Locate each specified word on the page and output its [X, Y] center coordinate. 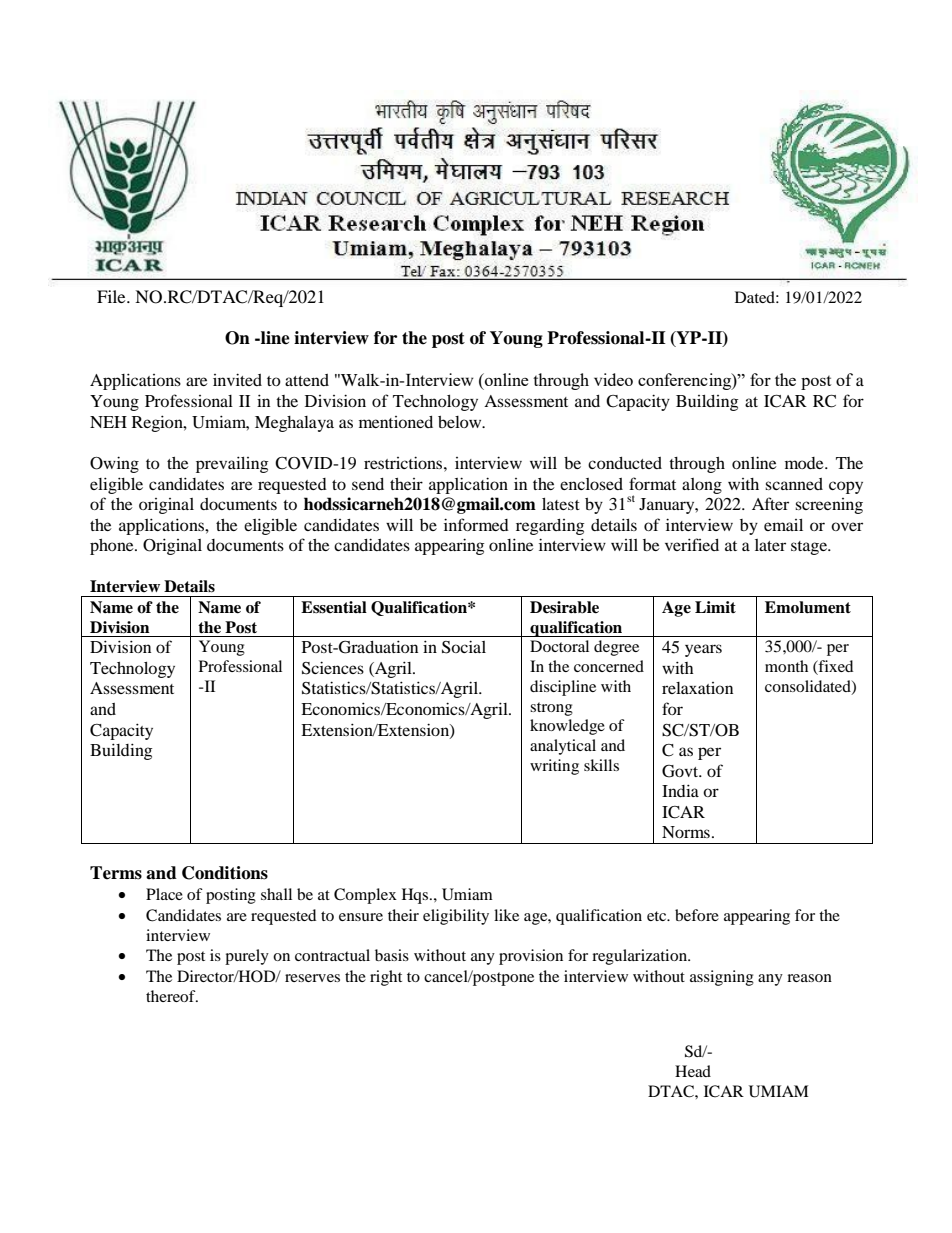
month [786, 666]
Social [464, 647]
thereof [172, 996]
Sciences [333, 668]
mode [805, 463]
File [112, 296]
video [613, 379]
